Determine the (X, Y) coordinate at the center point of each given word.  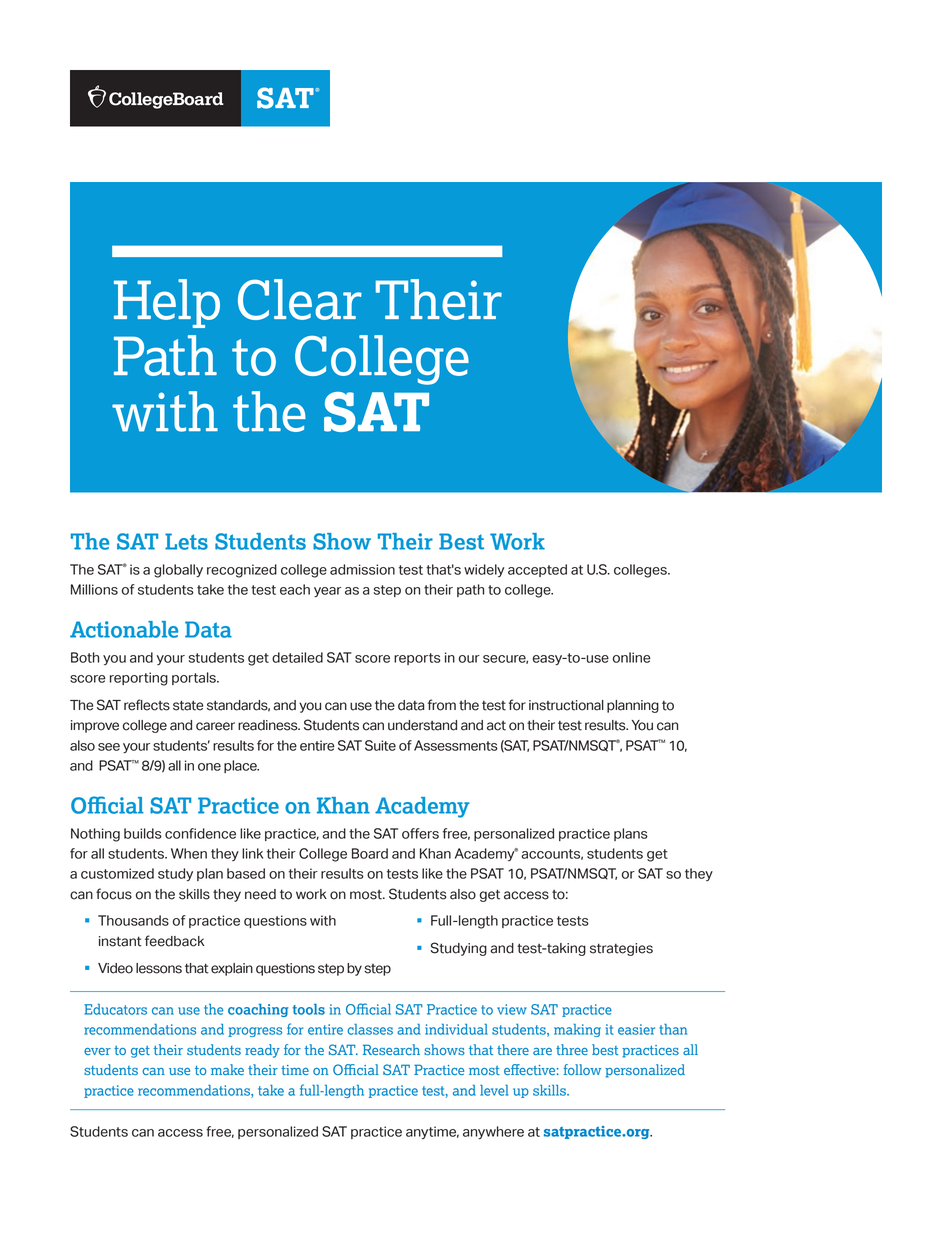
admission (362, 569)
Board (370, 853)
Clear (300, 299)
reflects (147, 705)
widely (484, 570)
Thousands (133, 920)
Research (391, 1049)
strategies (621, 949)
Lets (186, 541)
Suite (380, 745)
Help (167, 303)
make (227, 1069)
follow (582, 1069)
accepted (537, 570)
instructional (566, 705)
